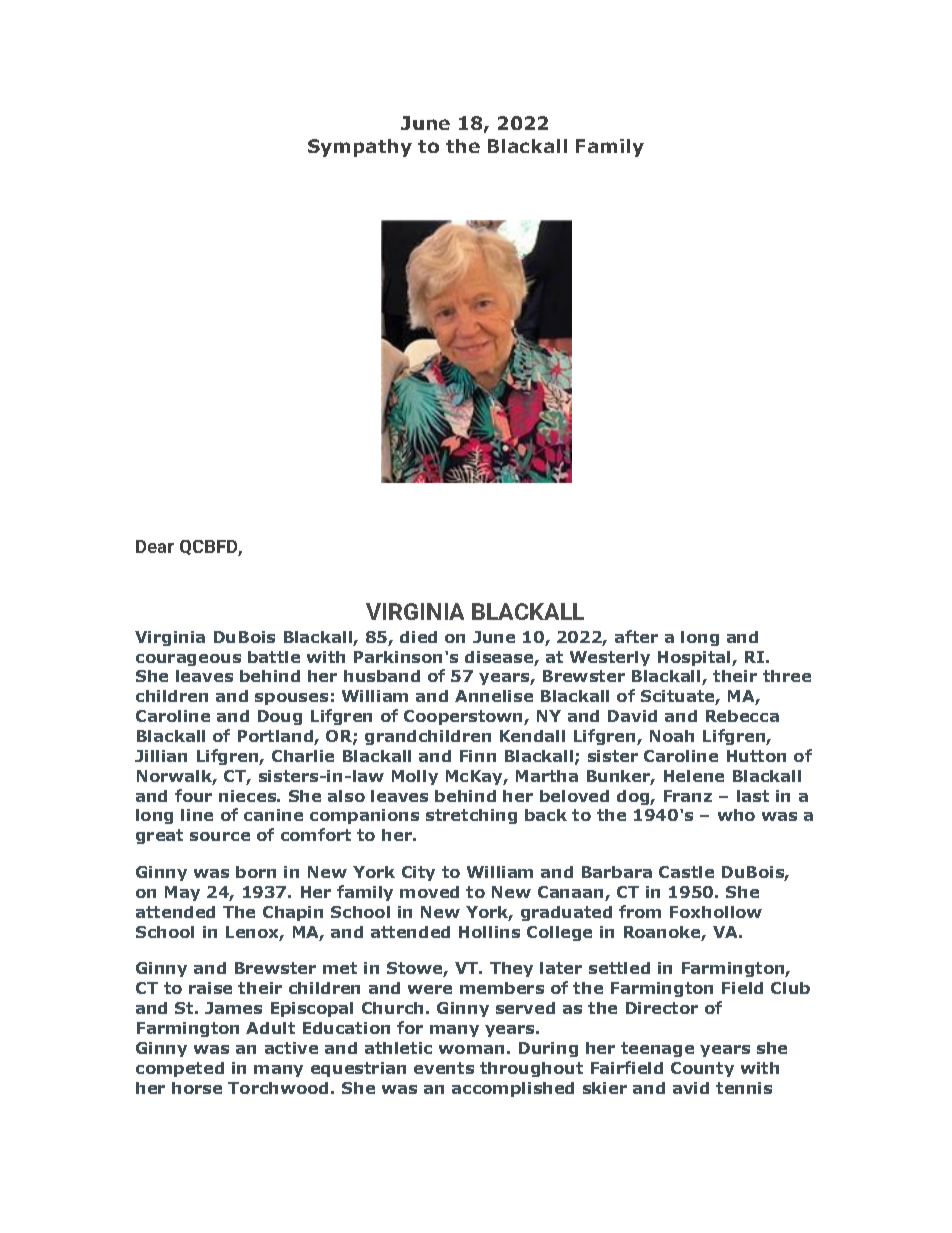 This screenshot has height=1233, width=952. I want to click on horse, so click(197, 1088).
